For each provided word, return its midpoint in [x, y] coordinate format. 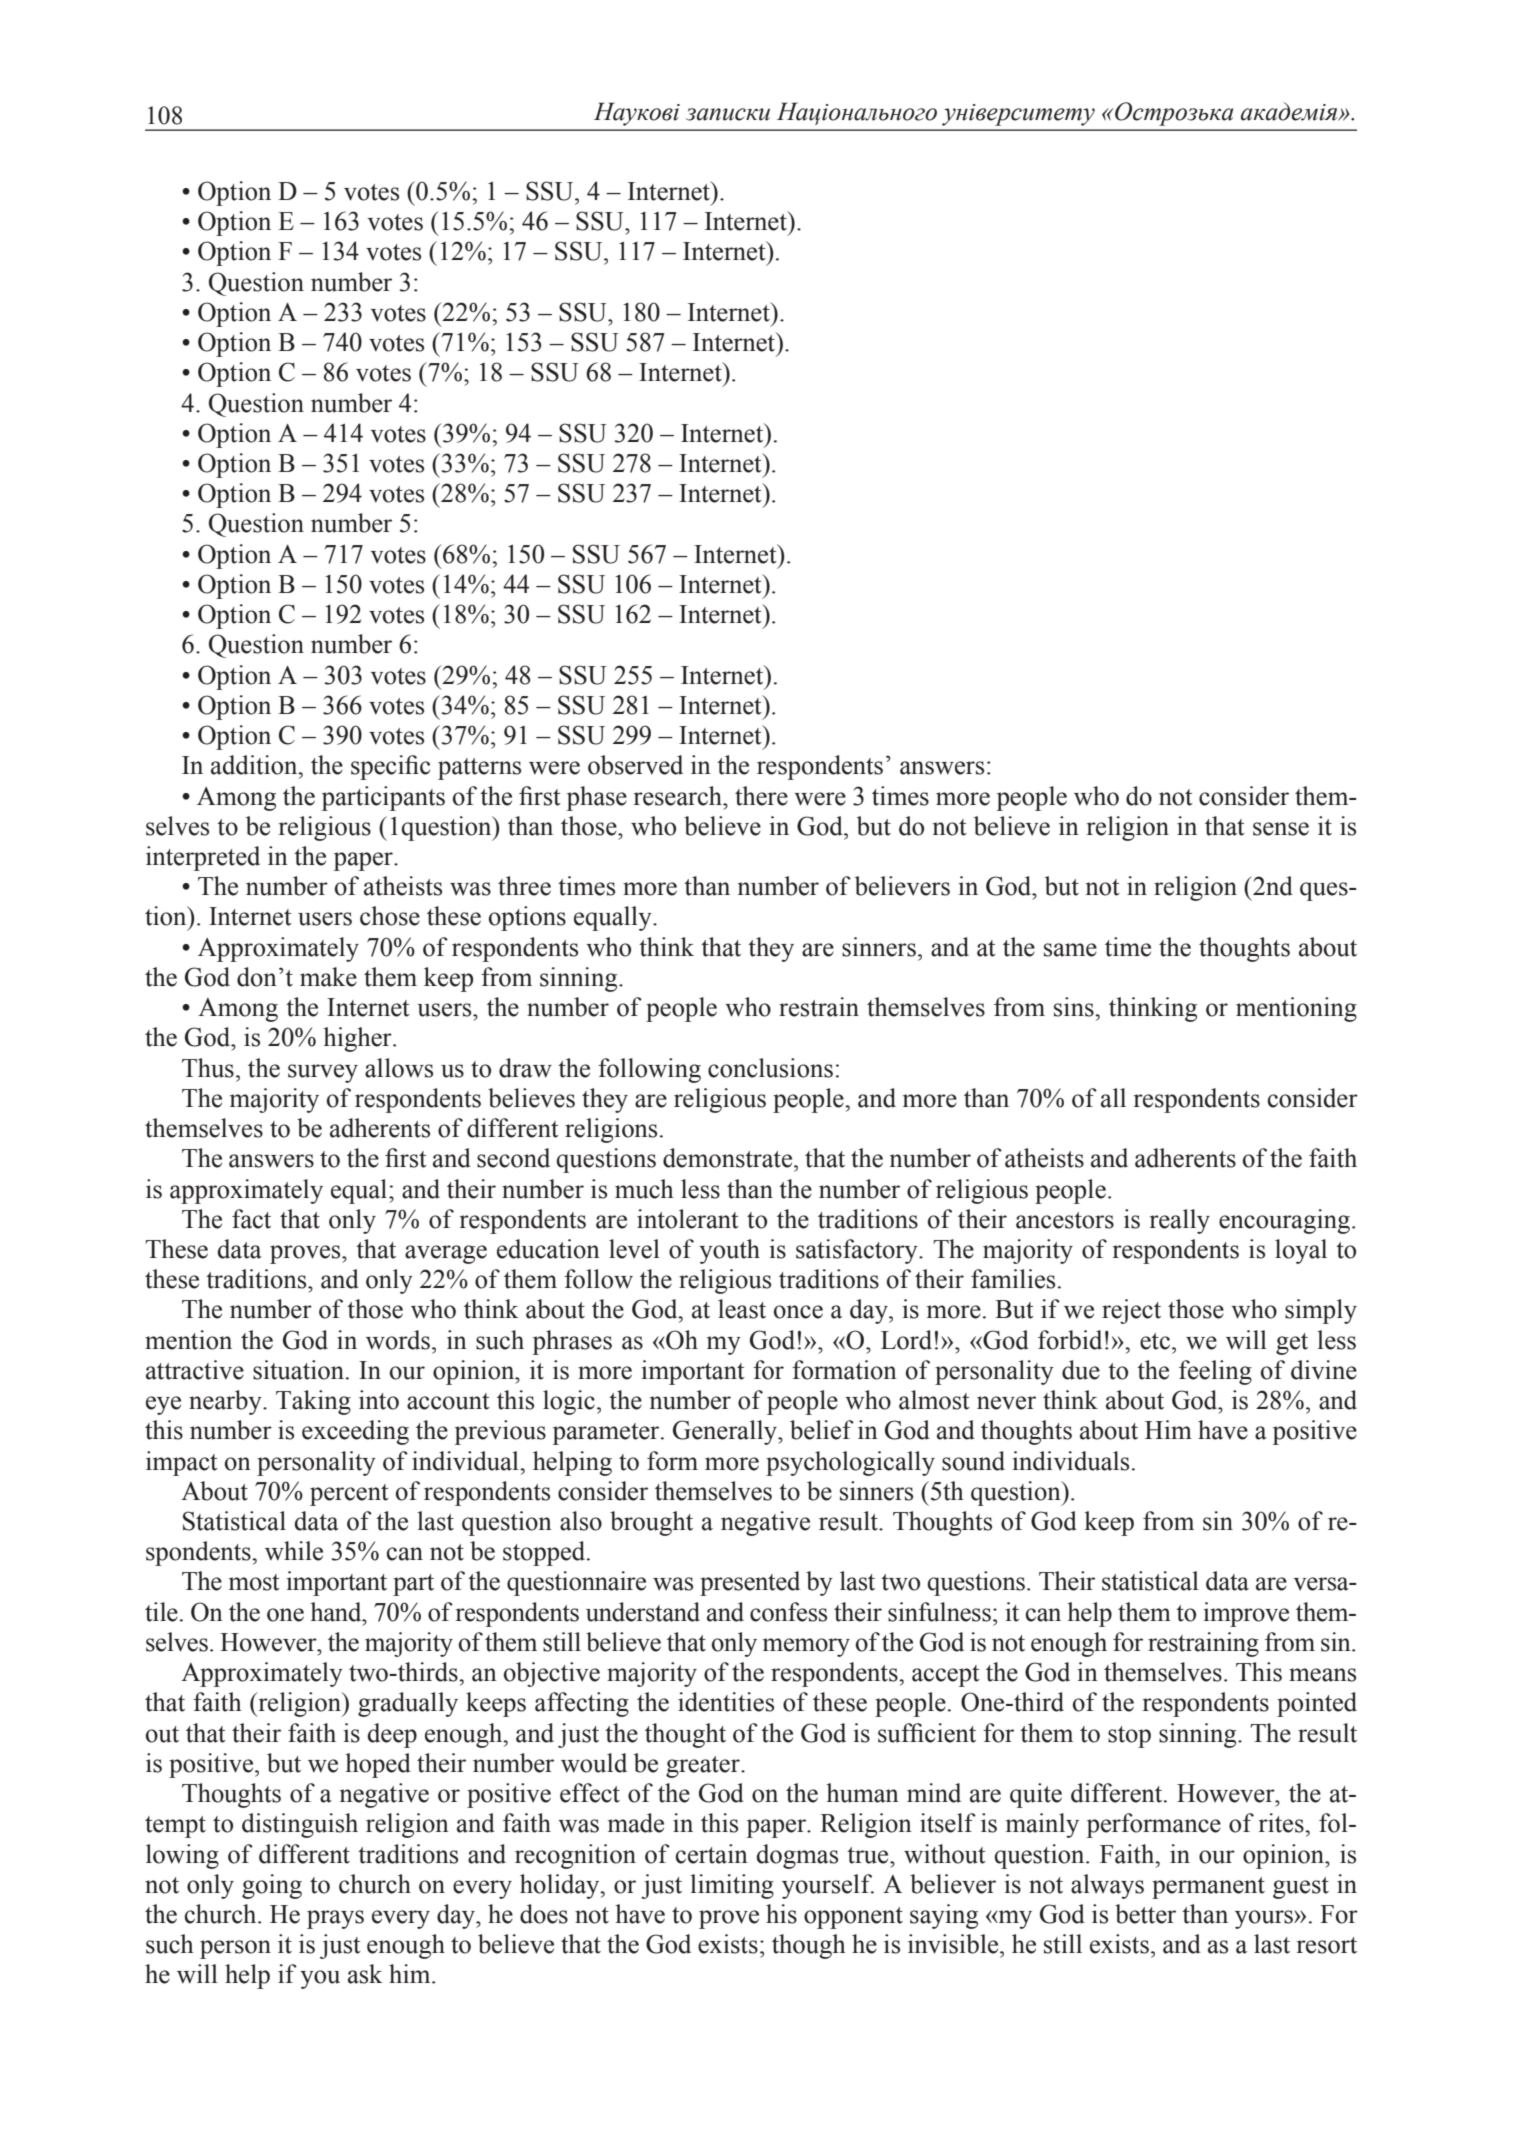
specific [390, 767]
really [1180, 1221]
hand [337, 1612]
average [446, 1254]
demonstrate [729, 1158]
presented [750, 1583]
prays [335, 1919]
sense [1281, 829]
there [761, 796]
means [1322, 1675]
